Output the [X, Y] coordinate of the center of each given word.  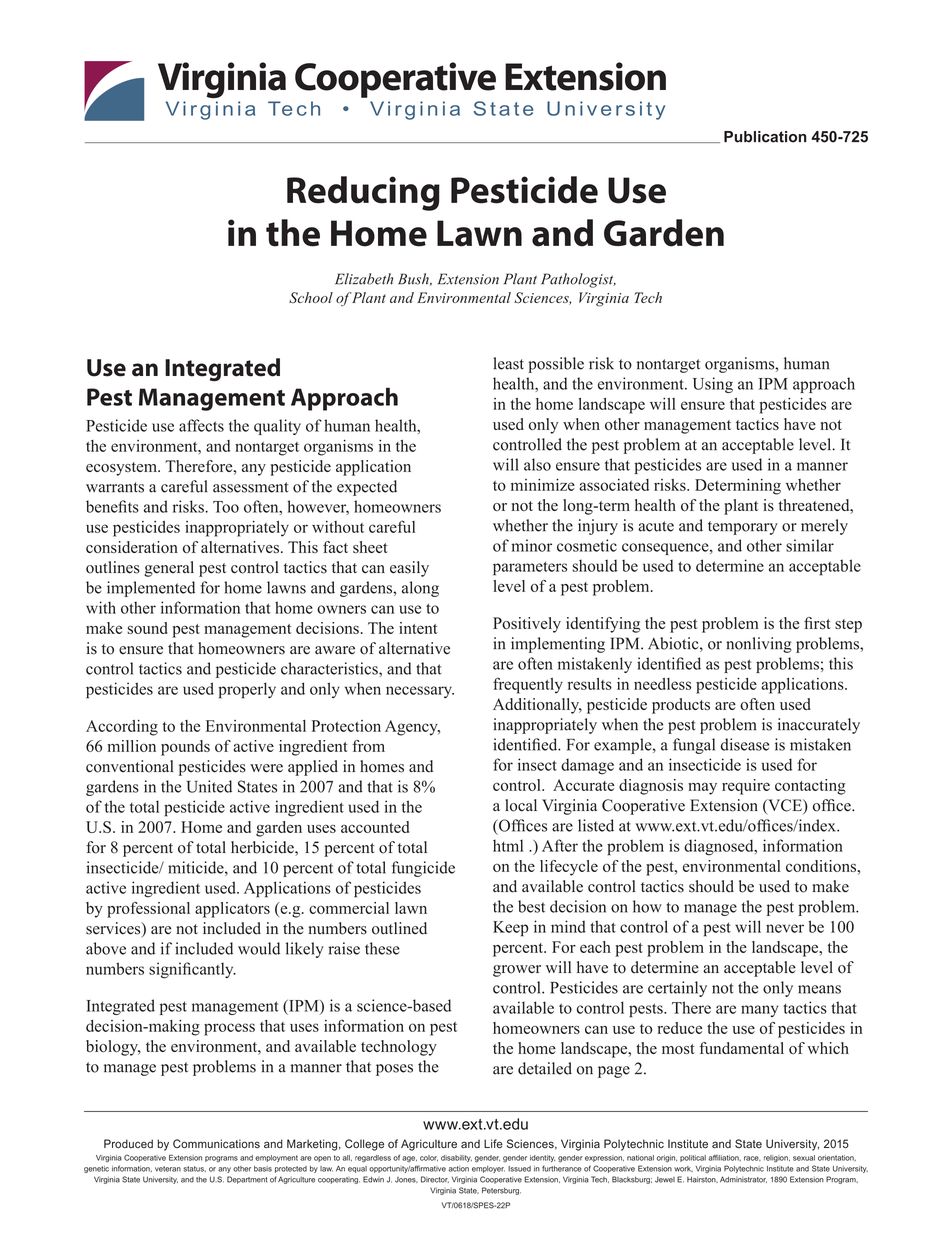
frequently [528, 685]
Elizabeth [364, 279]
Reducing [363, 193]
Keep [511, 929]
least [508, 363]
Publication [765, 137]
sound [147, 628]
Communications [216, 1144]
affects [201, 425]
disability [456, 1158]
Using [713, 385]
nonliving [759, 645]
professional [148, 910]
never [785, 928]
